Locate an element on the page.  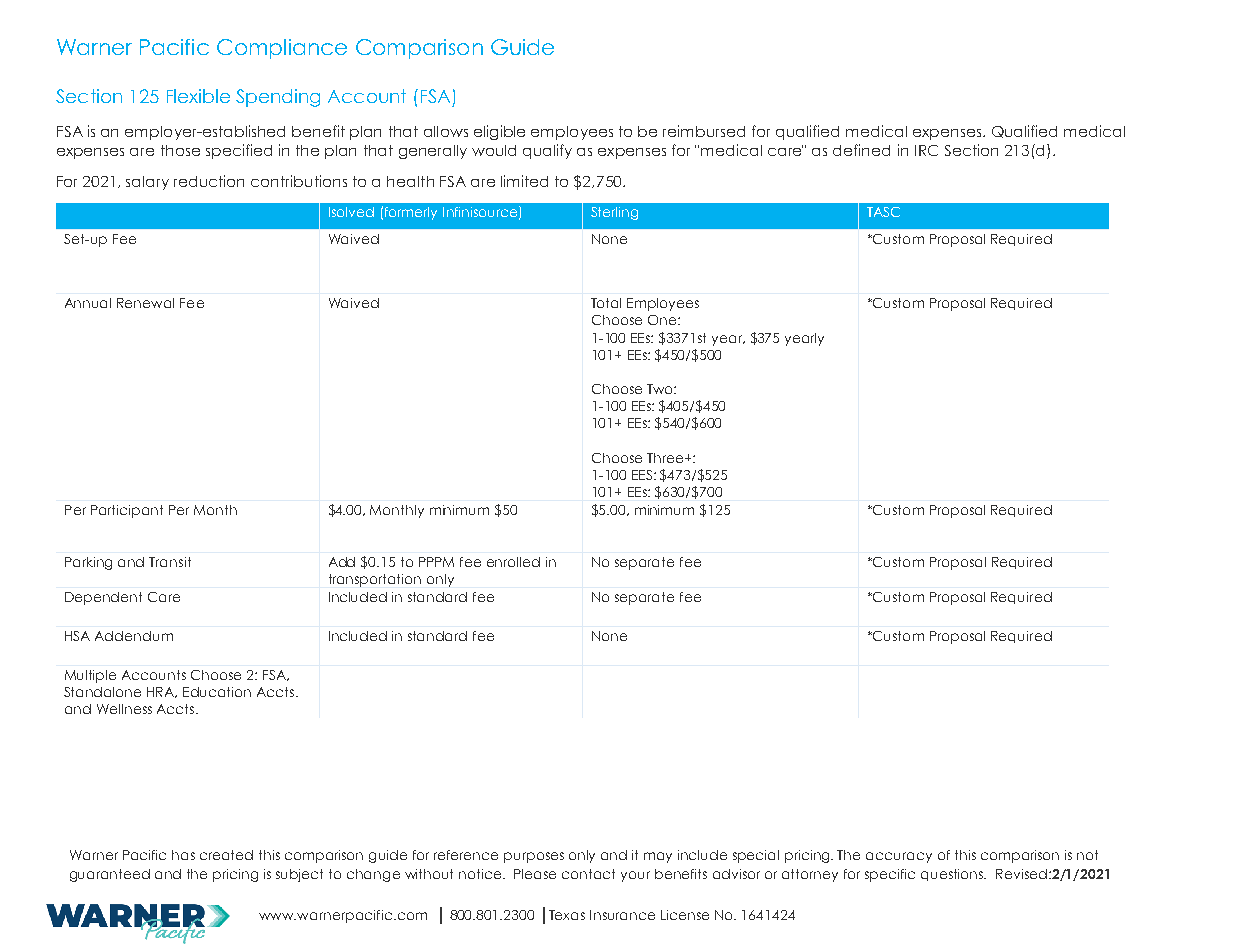
Please is located at coordinates (535, 874).
